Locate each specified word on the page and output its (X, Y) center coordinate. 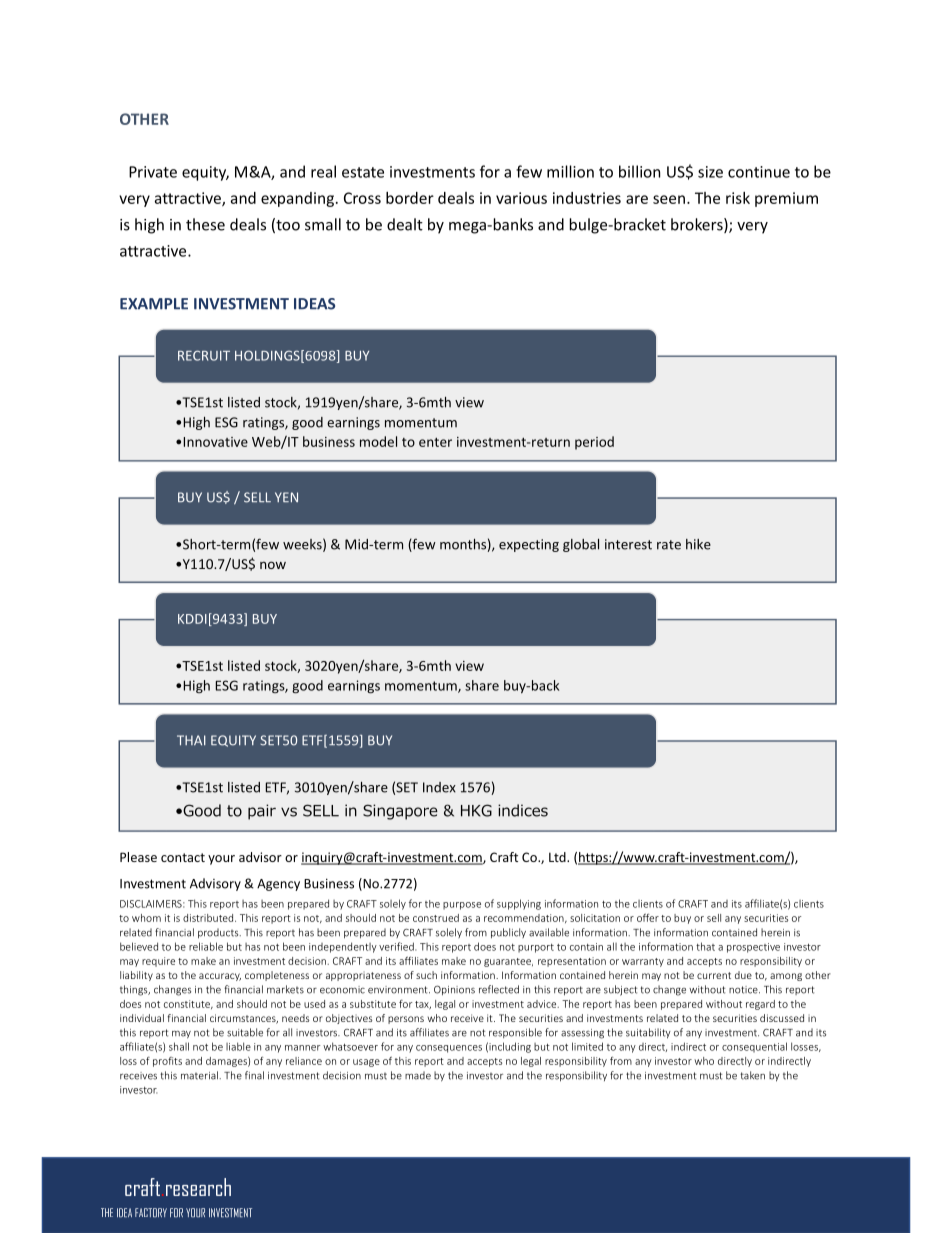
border (410, 198)
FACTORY (151, 1213)
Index (439, 787)
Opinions (454, 990)
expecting (529, 545)
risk (738, 198)
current (714, 975)
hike (698, 544)
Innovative (215, 442)
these (205, 224)
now (273, 565)
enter (435, 442)
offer (648, 917)
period (594, 443)
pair (262, 812)
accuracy (220, 977)
